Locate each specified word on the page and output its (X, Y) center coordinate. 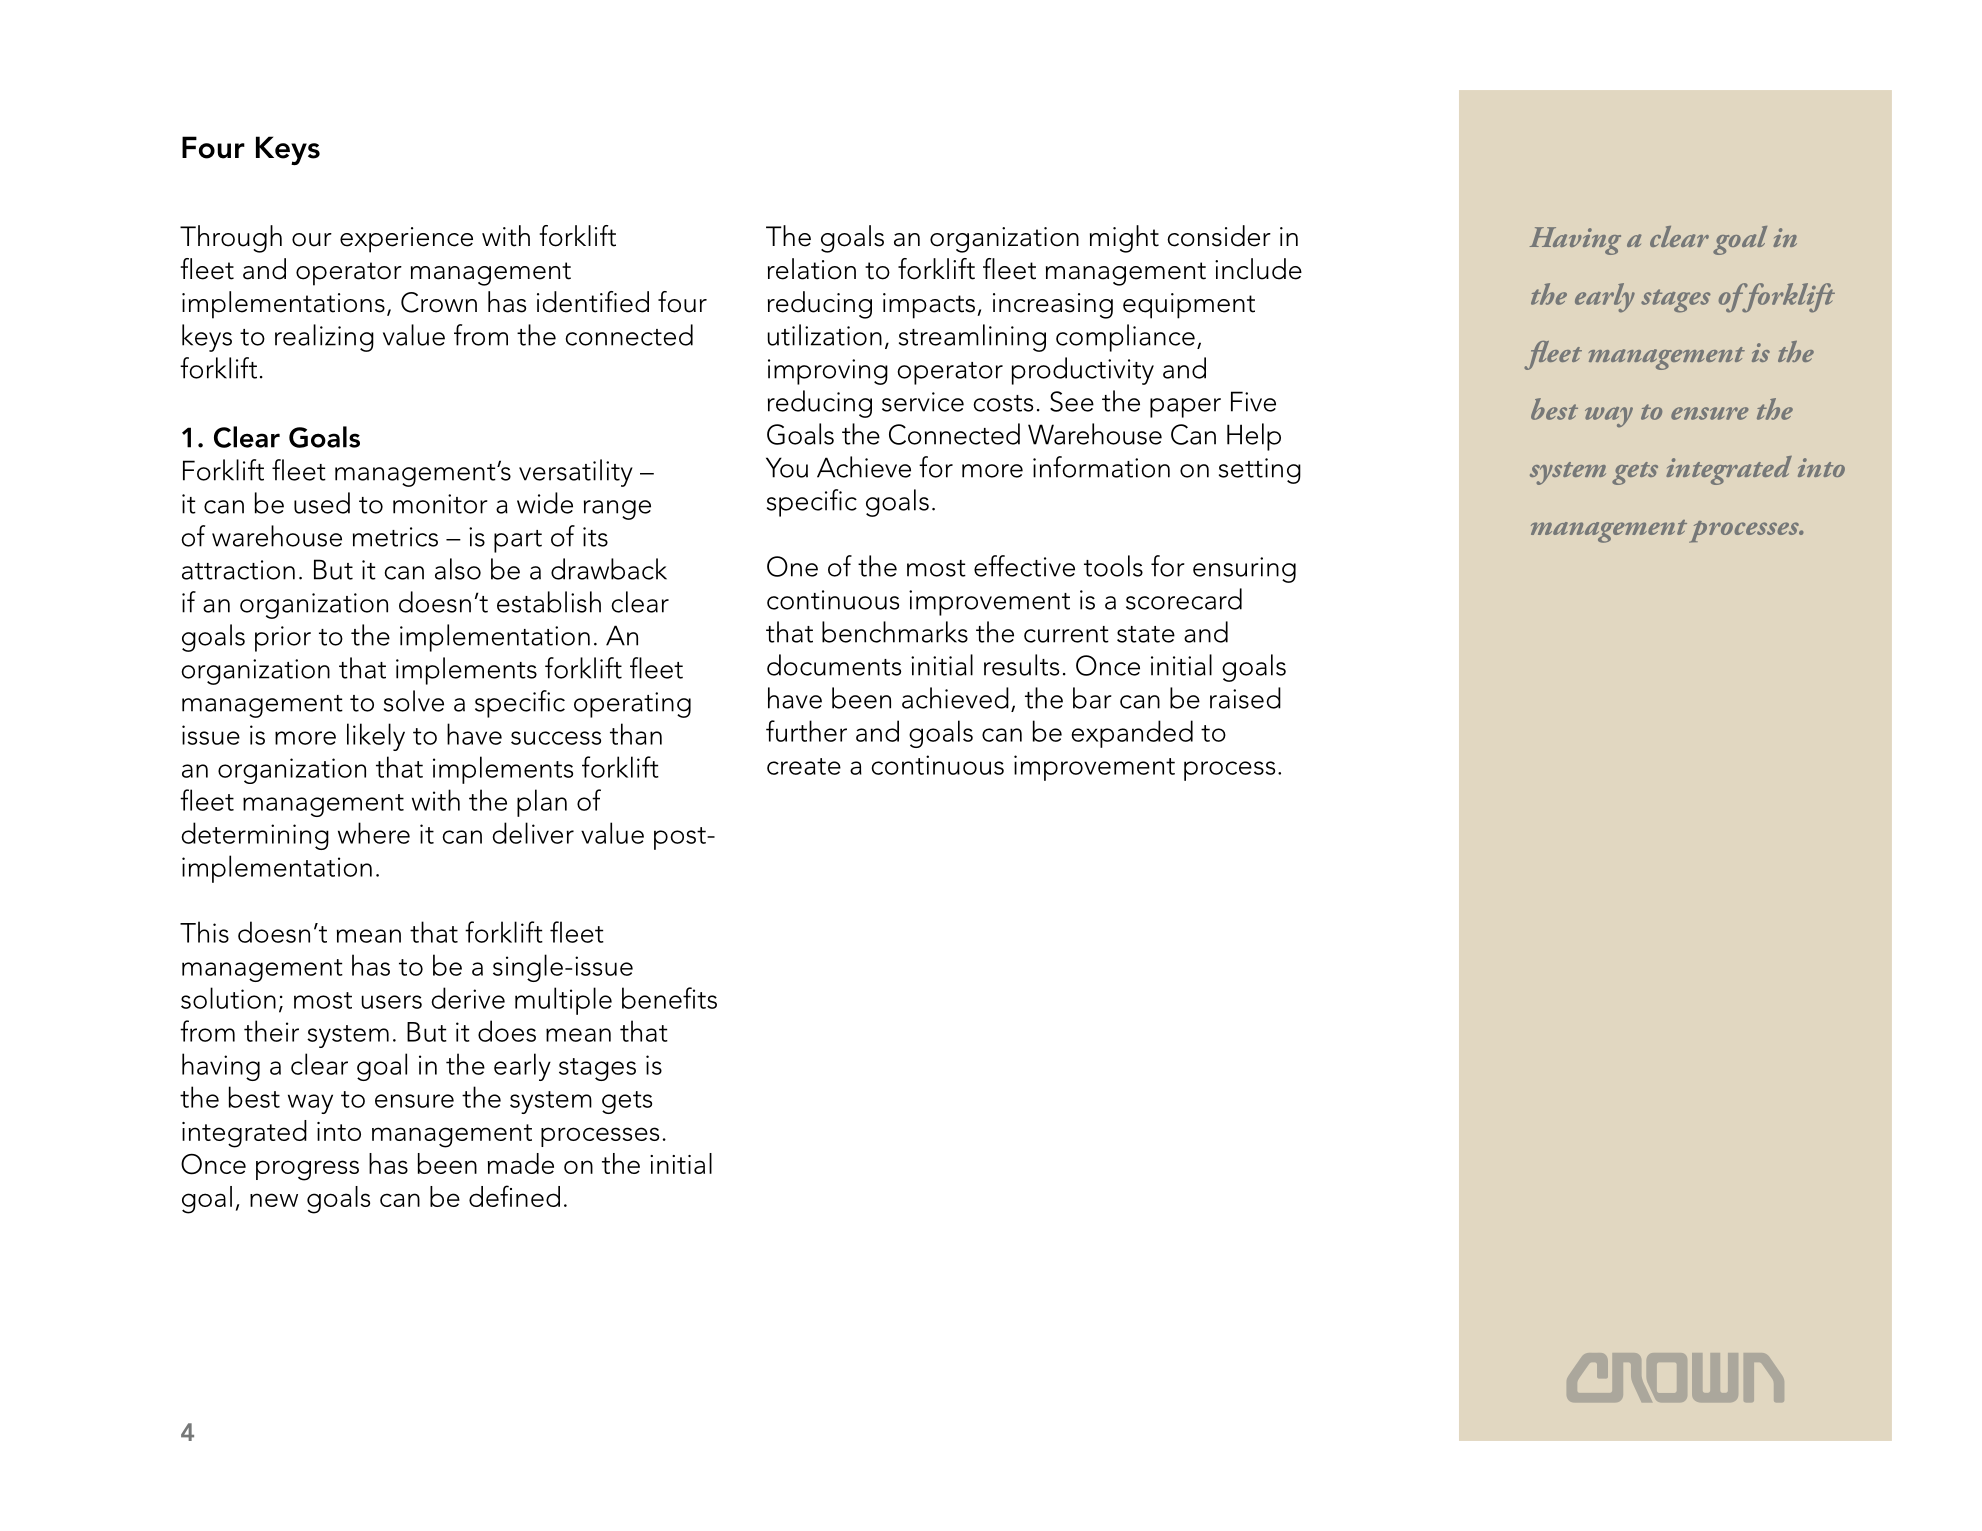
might (1124, 239)
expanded (1132, 734)
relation (812, 269)
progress (307, 1170)
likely (376, 737)
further (806, 731)
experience (406, 240)
